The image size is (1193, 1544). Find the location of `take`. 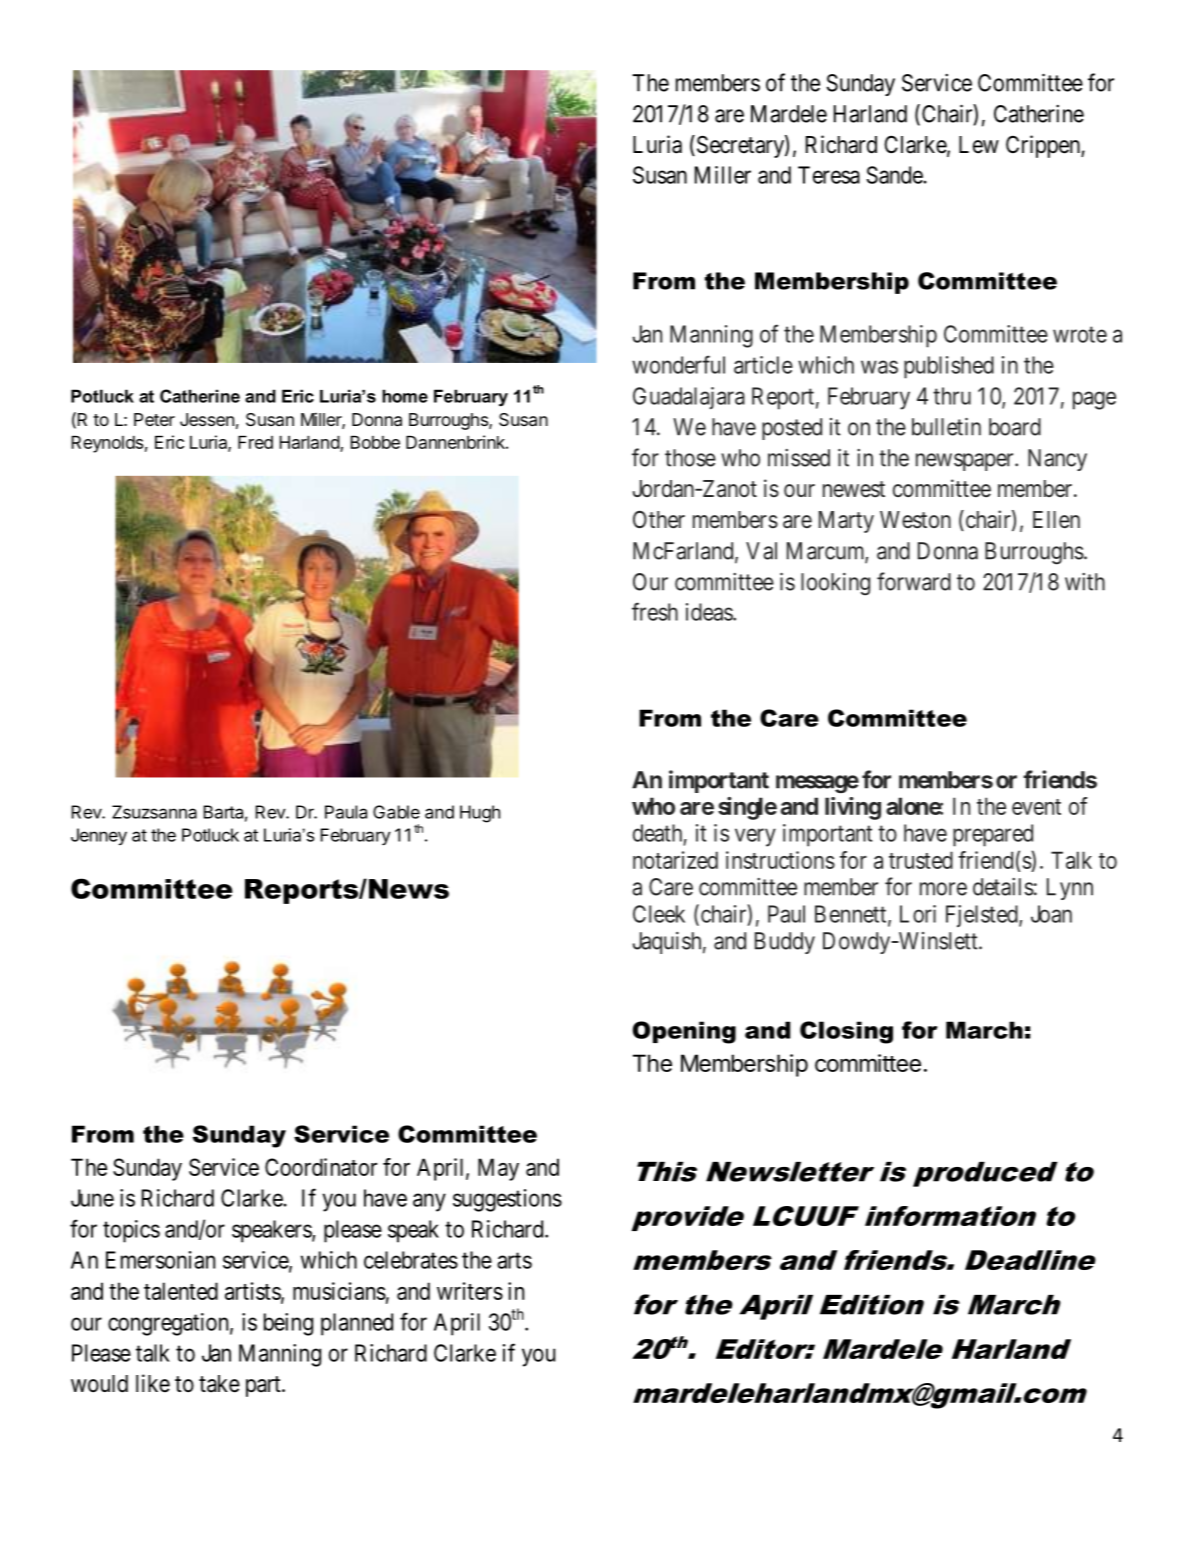

take is located at coordinates (219, 1384).
